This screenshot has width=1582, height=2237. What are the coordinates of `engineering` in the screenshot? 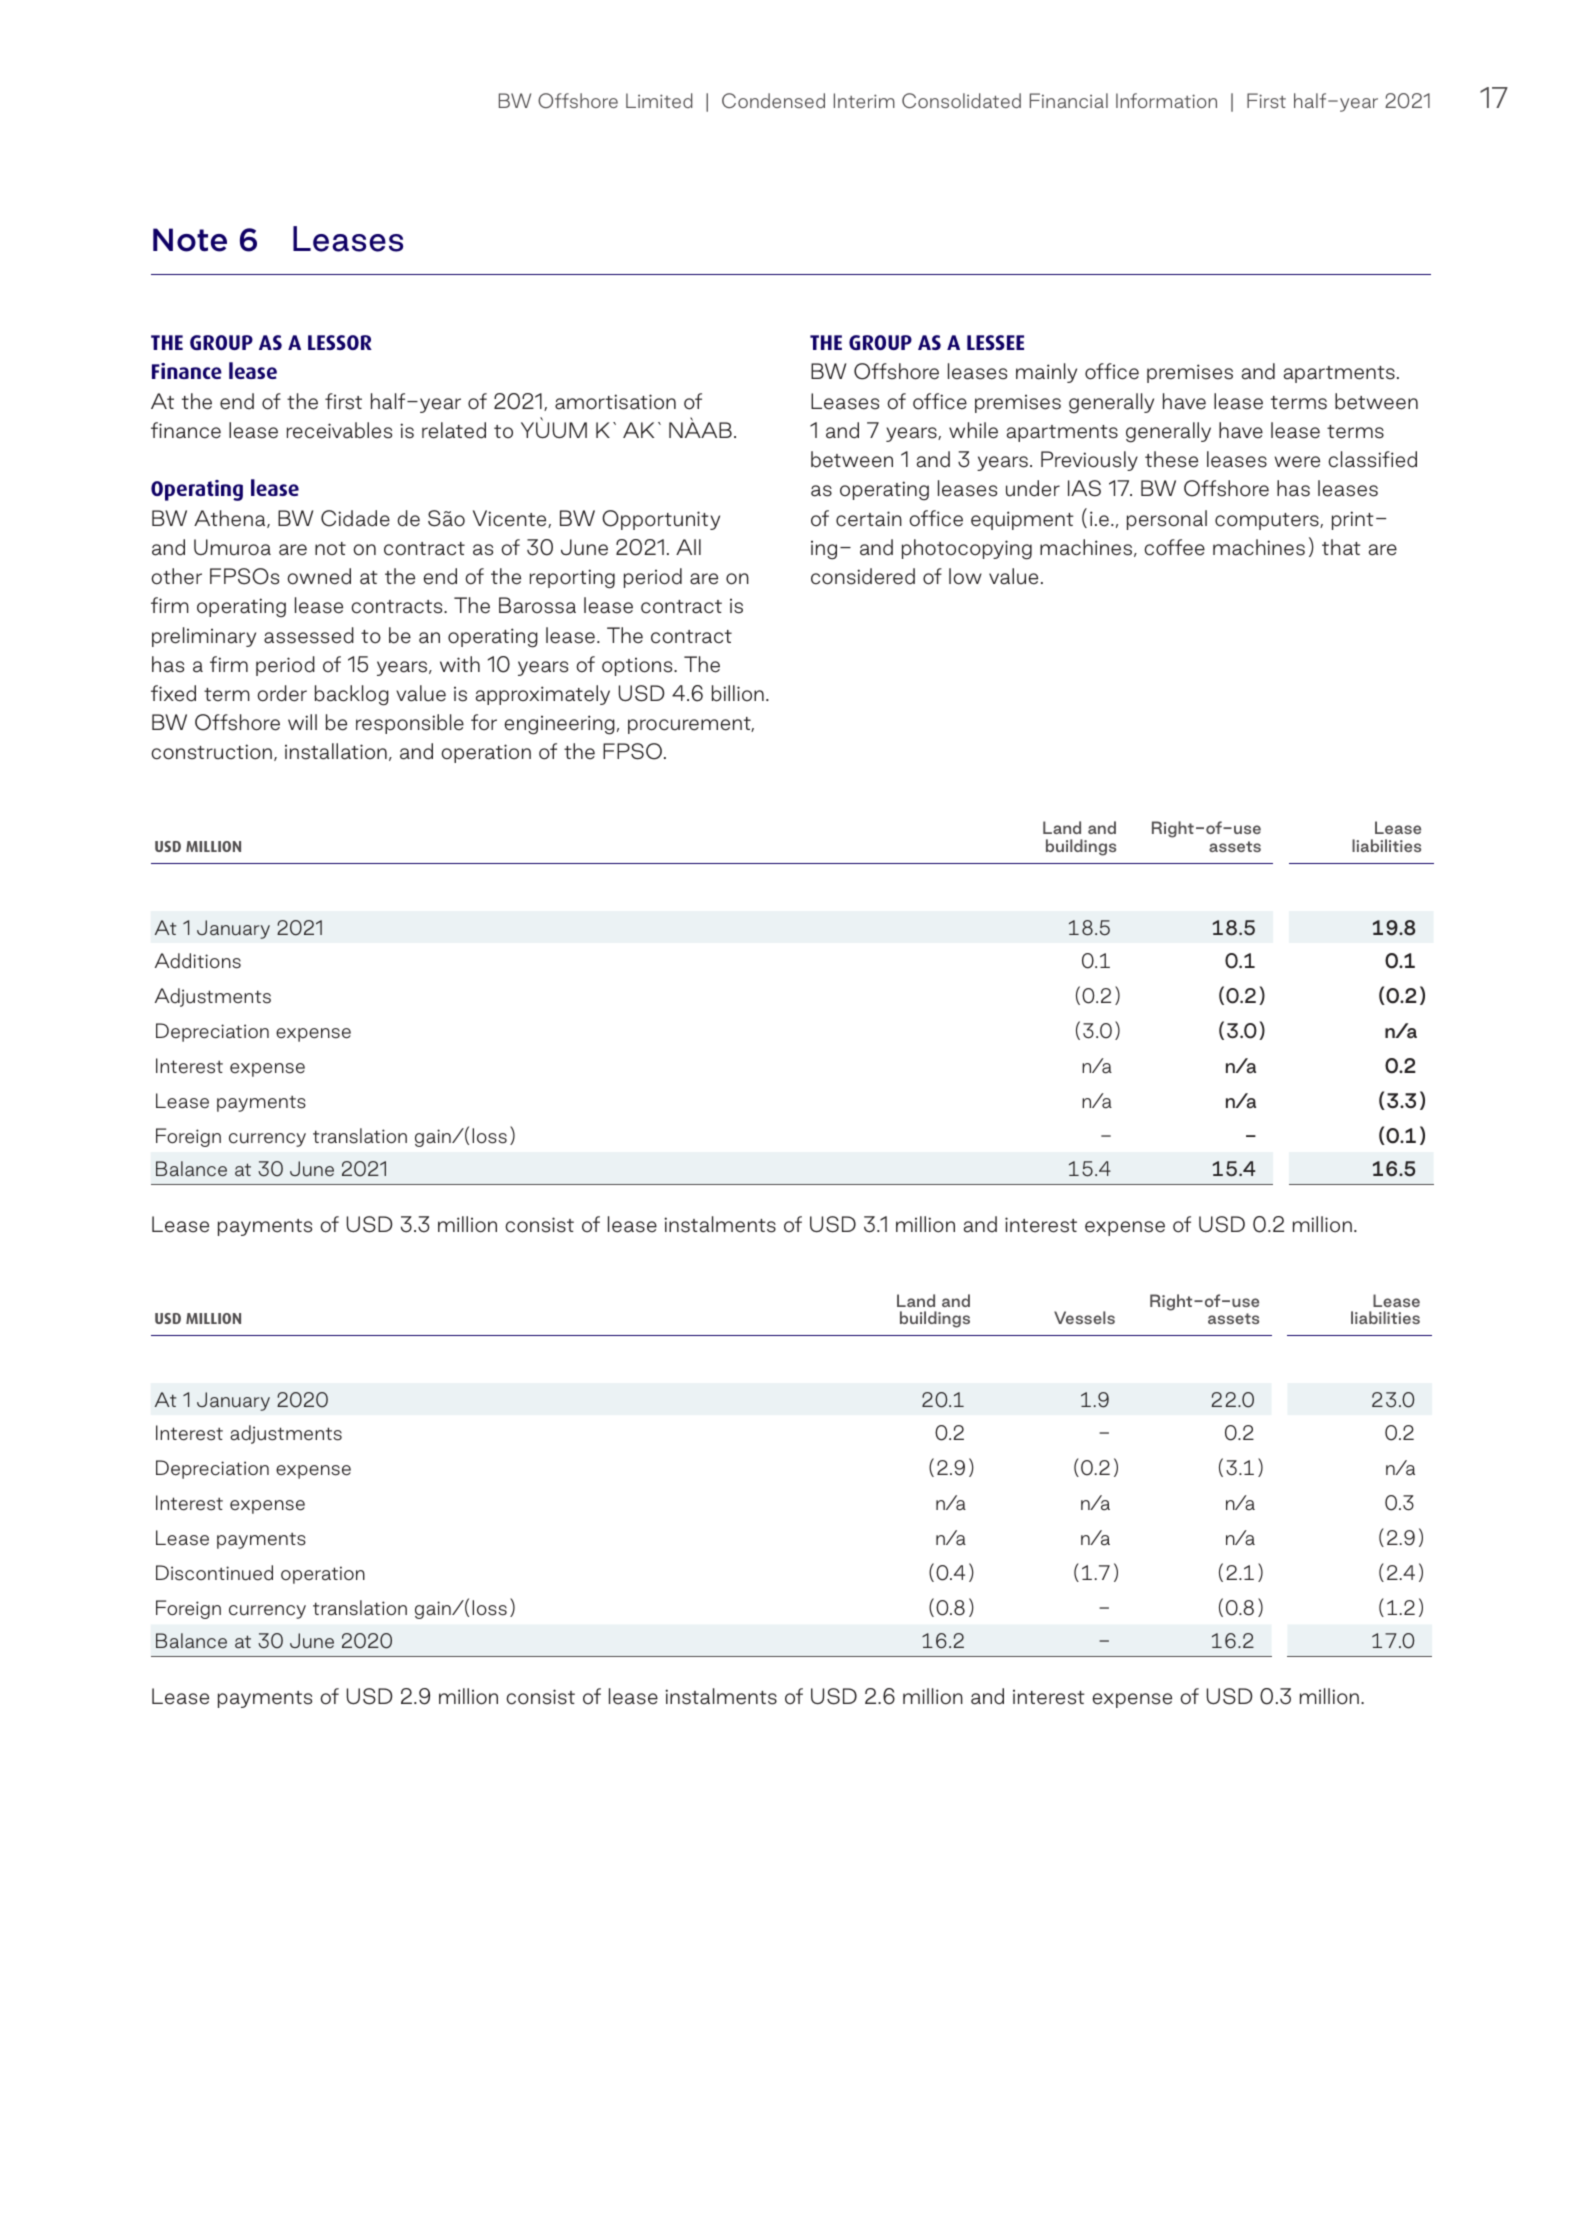 It's located at (559, 725).
